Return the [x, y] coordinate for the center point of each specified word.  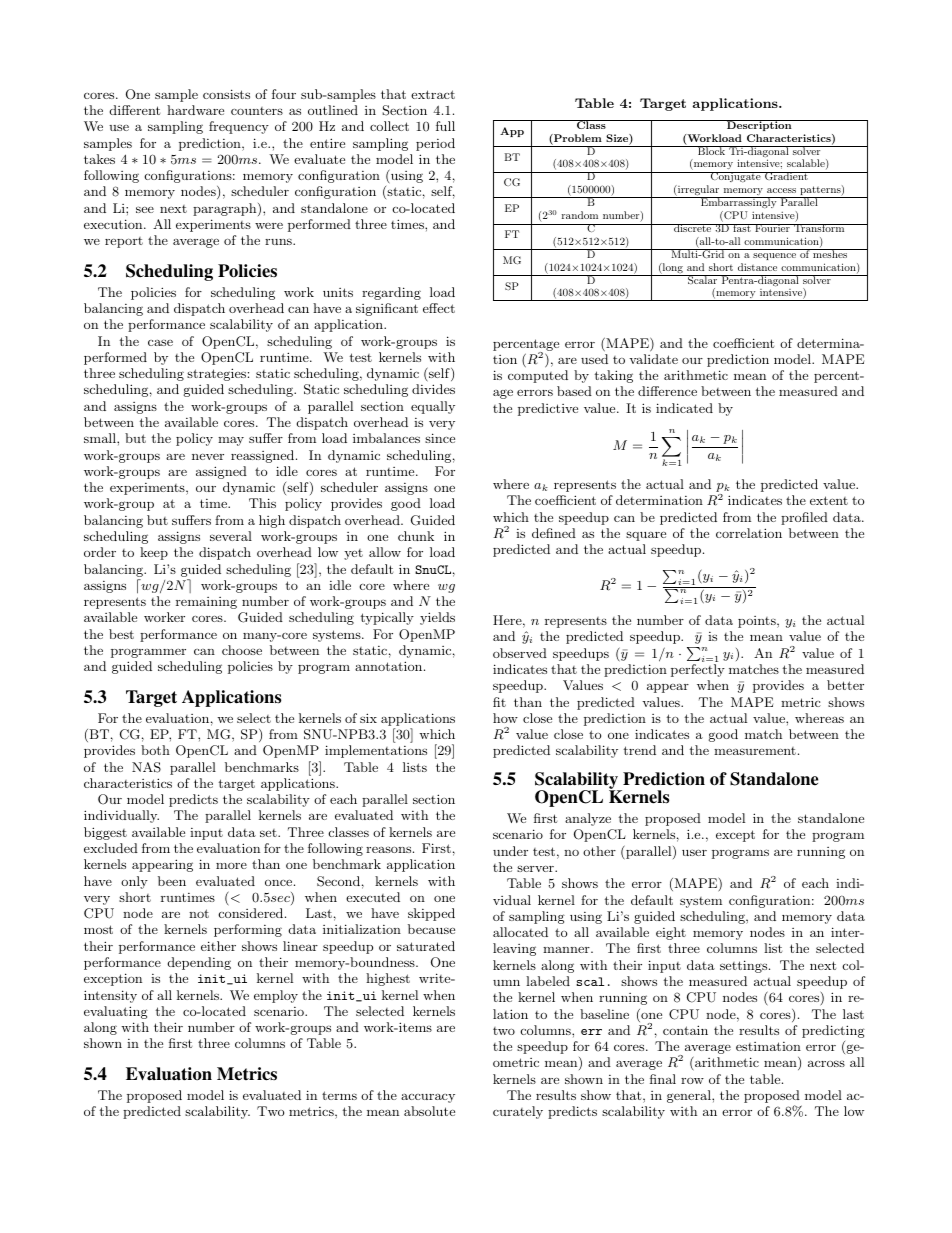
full [445, 126]
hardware [195, 110]
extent [829, 500]
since [440, 438]
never [208, 457]
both [155, 750]
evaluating [116, 1012]
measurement [755, 751]
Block [712, 150]
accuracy [428, 1098]
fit [499, 702]
